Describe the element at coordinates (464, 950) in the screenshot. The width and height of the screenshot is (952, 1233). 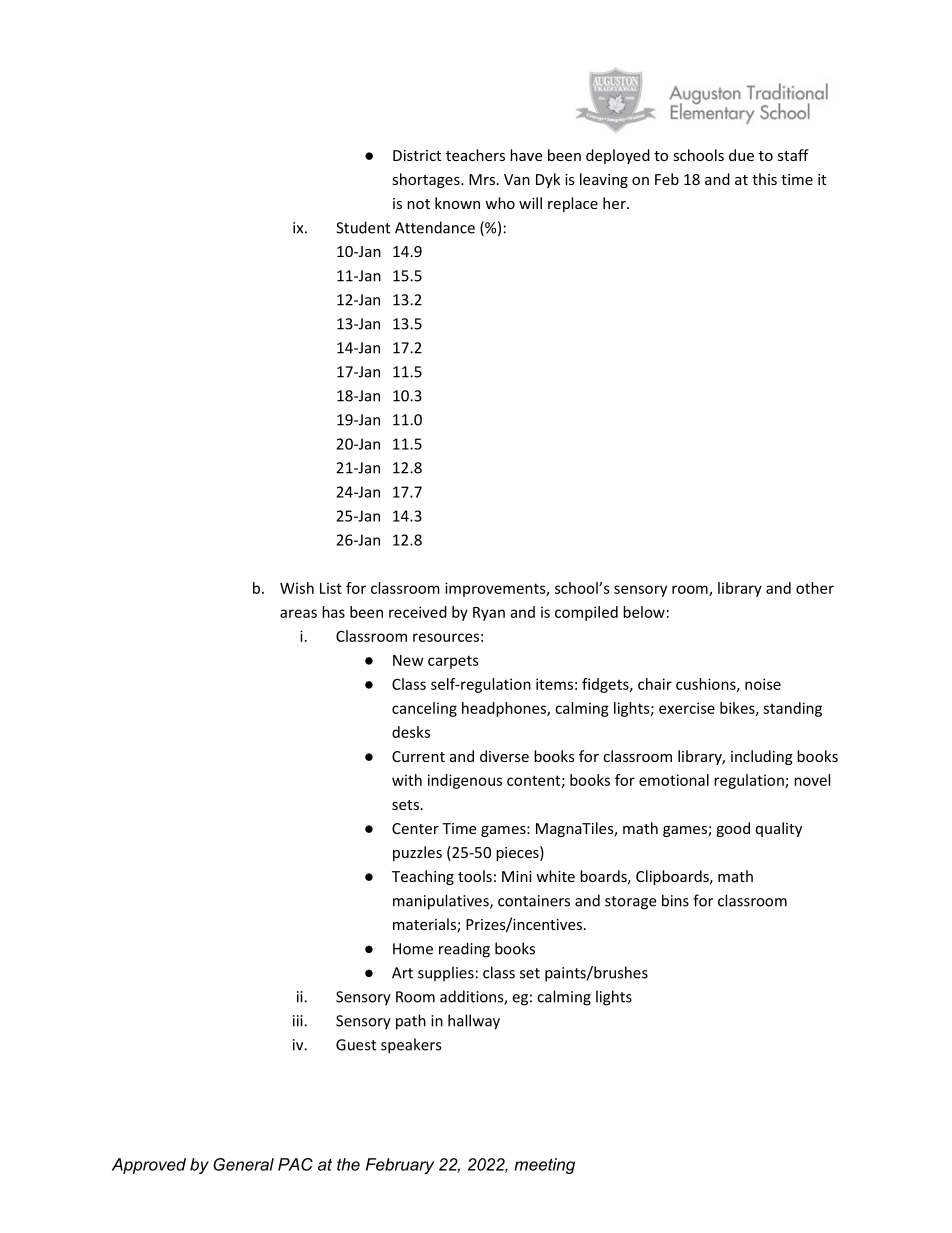
I see `reading` at that location.
